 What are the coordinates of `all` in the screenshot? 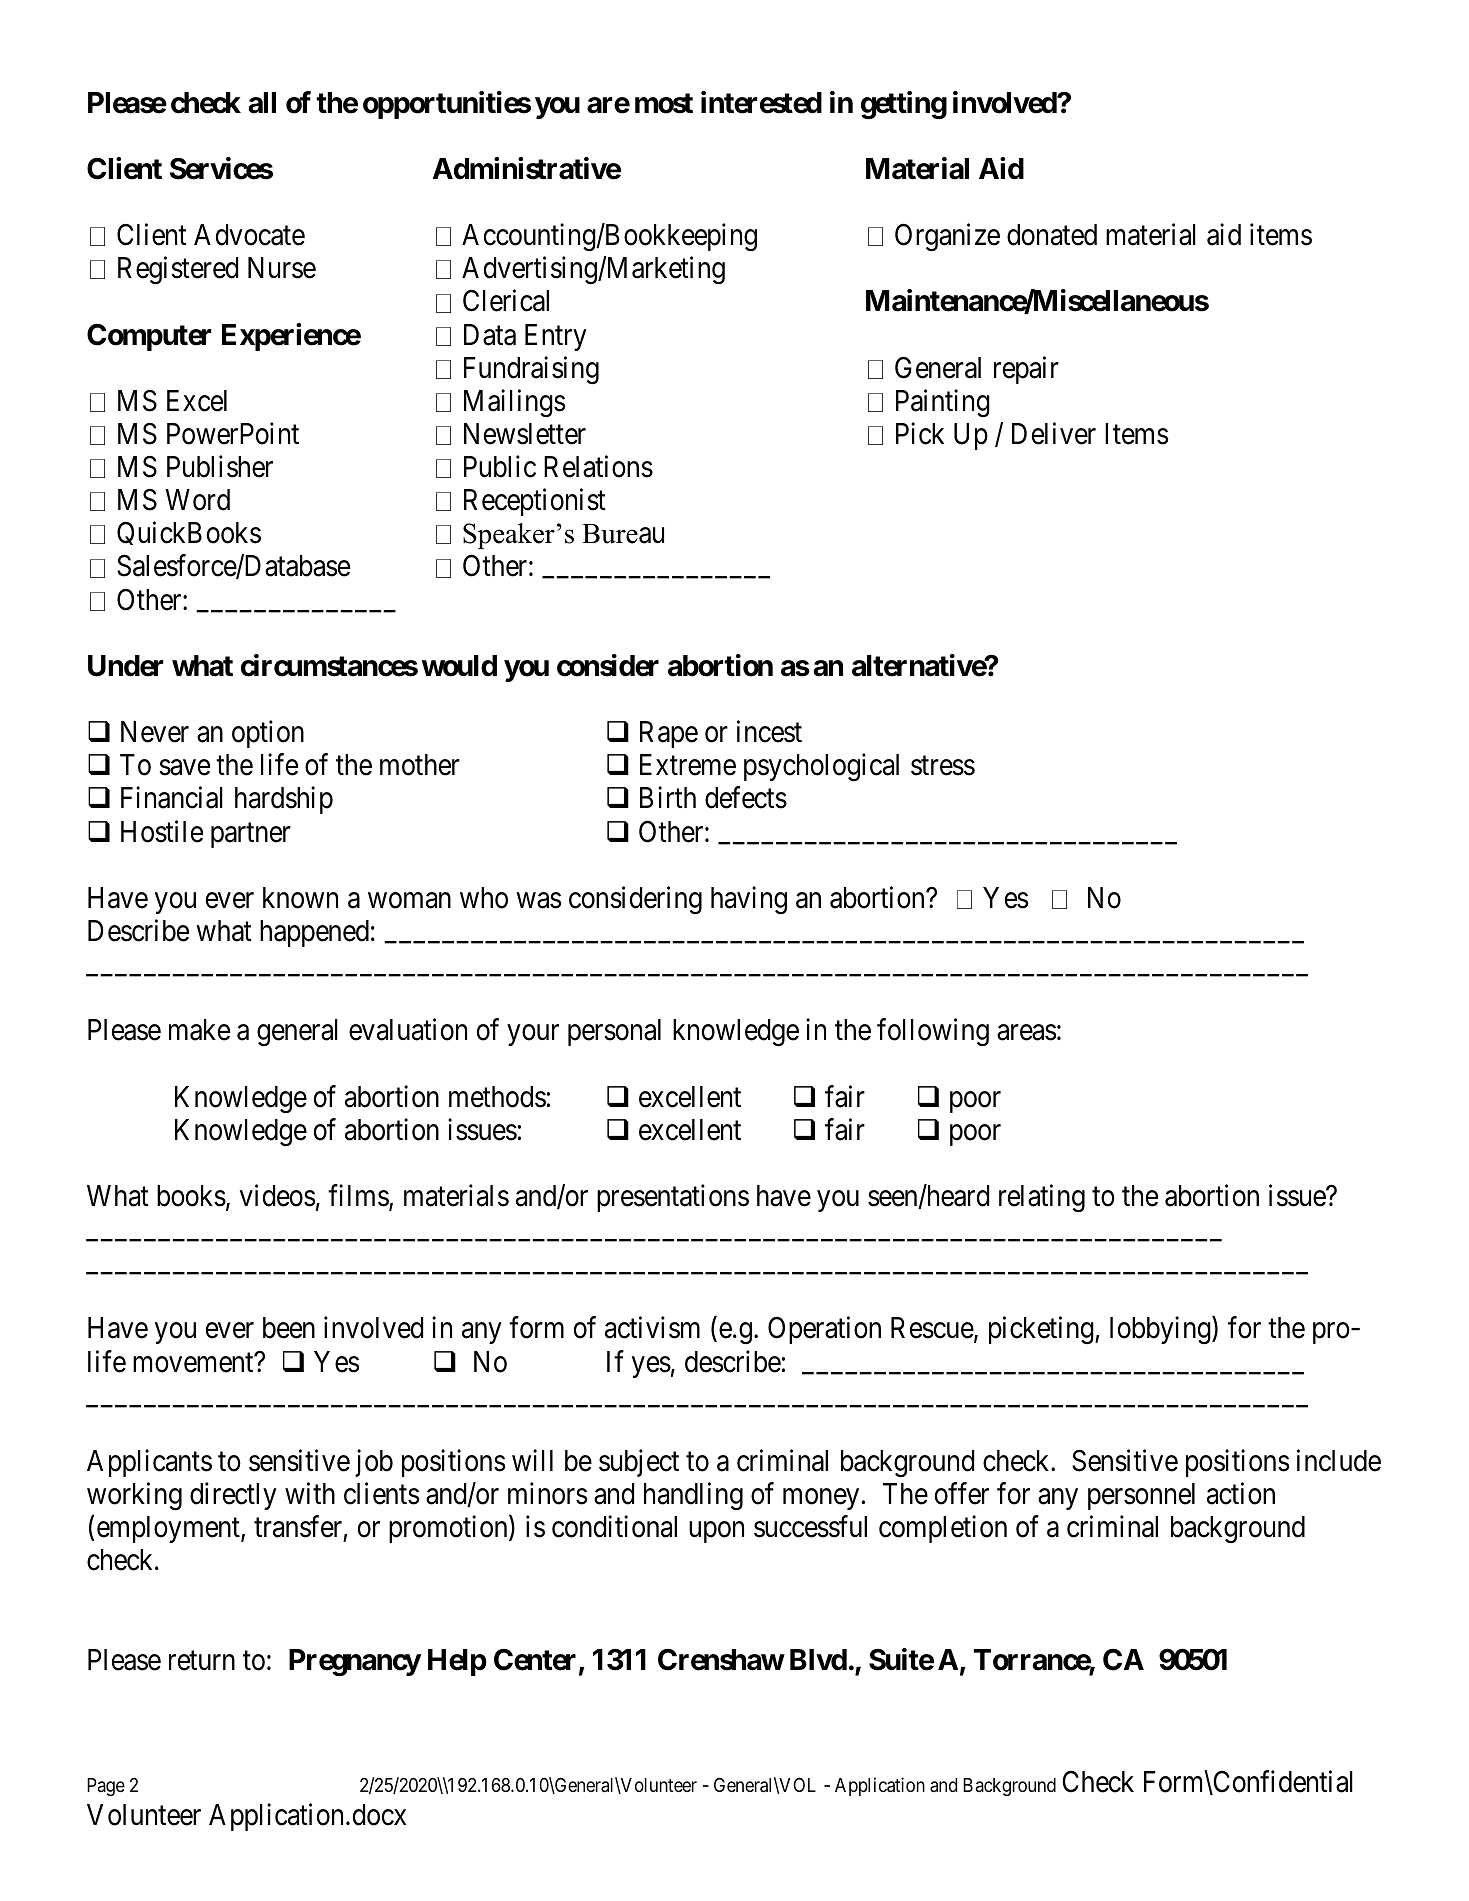 It's located at (262, 103).
